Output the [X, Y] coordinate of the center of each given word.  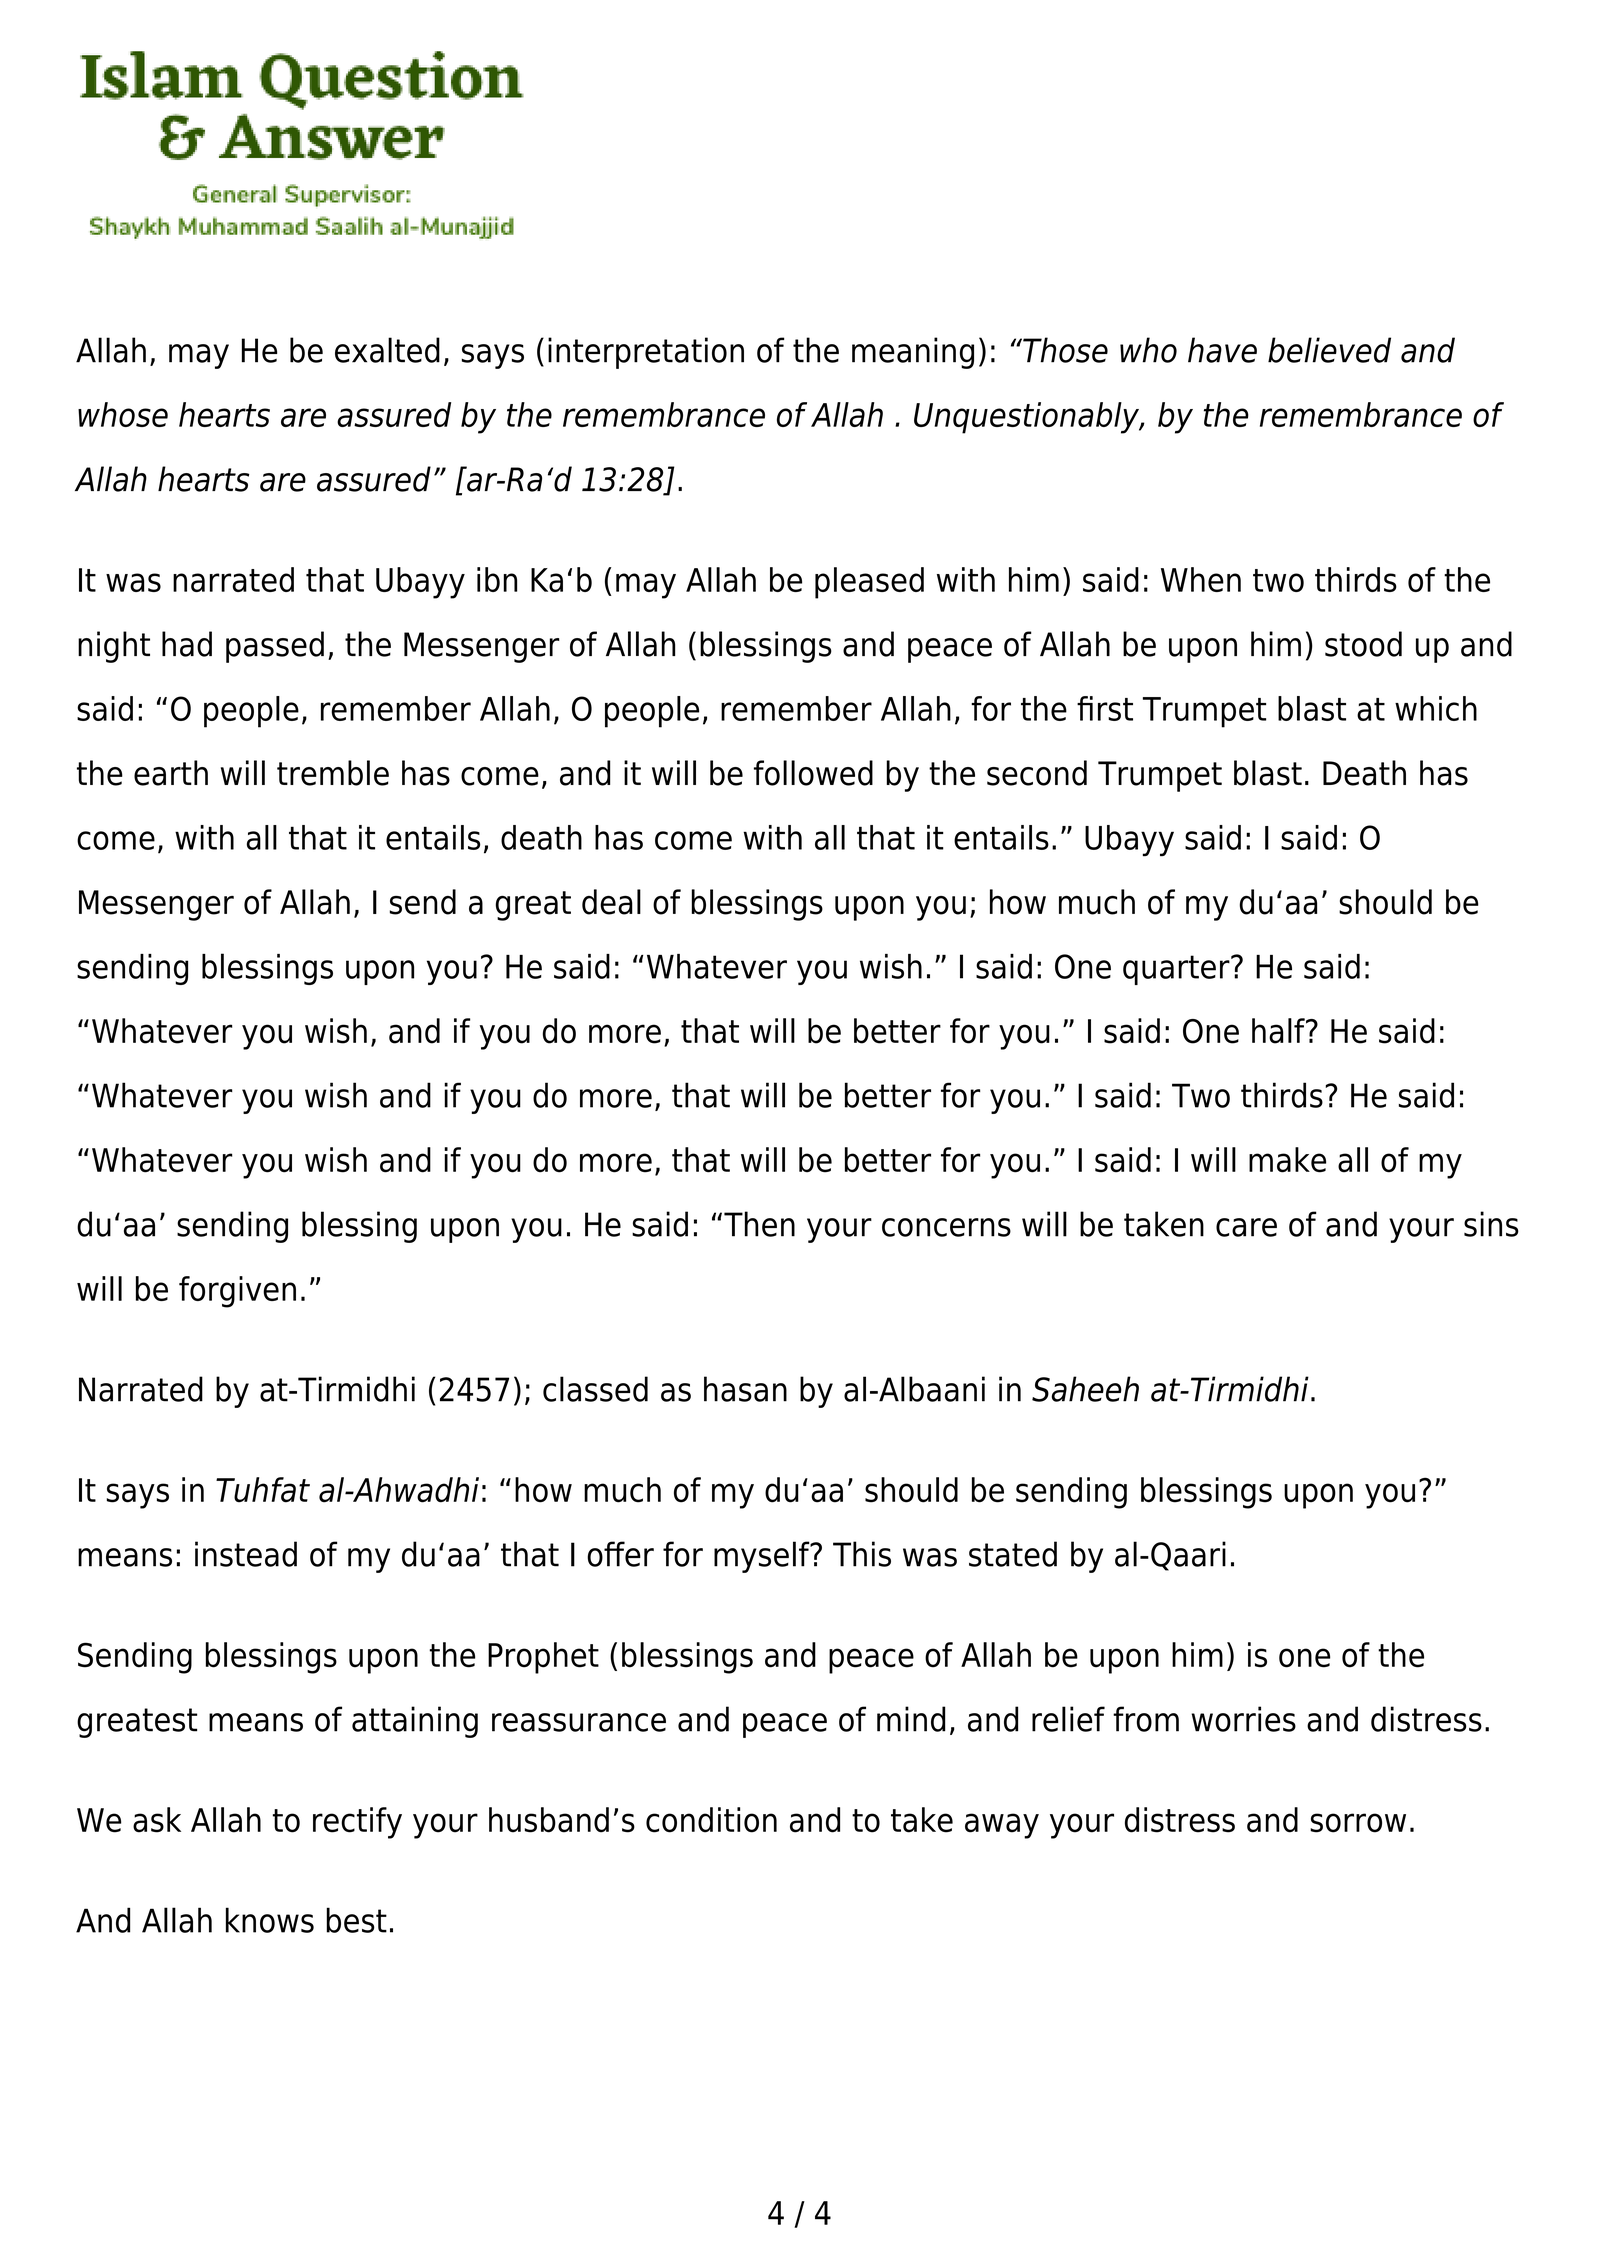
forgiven [237, 1292]
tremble [333, 773]
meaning [913, 353]
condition [711, 1820]
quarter [1177, 970]
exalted [387, 350]
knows [270, 1920]
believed [1329, 350]
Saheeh [1085, 1389]
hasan [745, 1389]
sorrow [1358, 1823]
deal [611, 902]
